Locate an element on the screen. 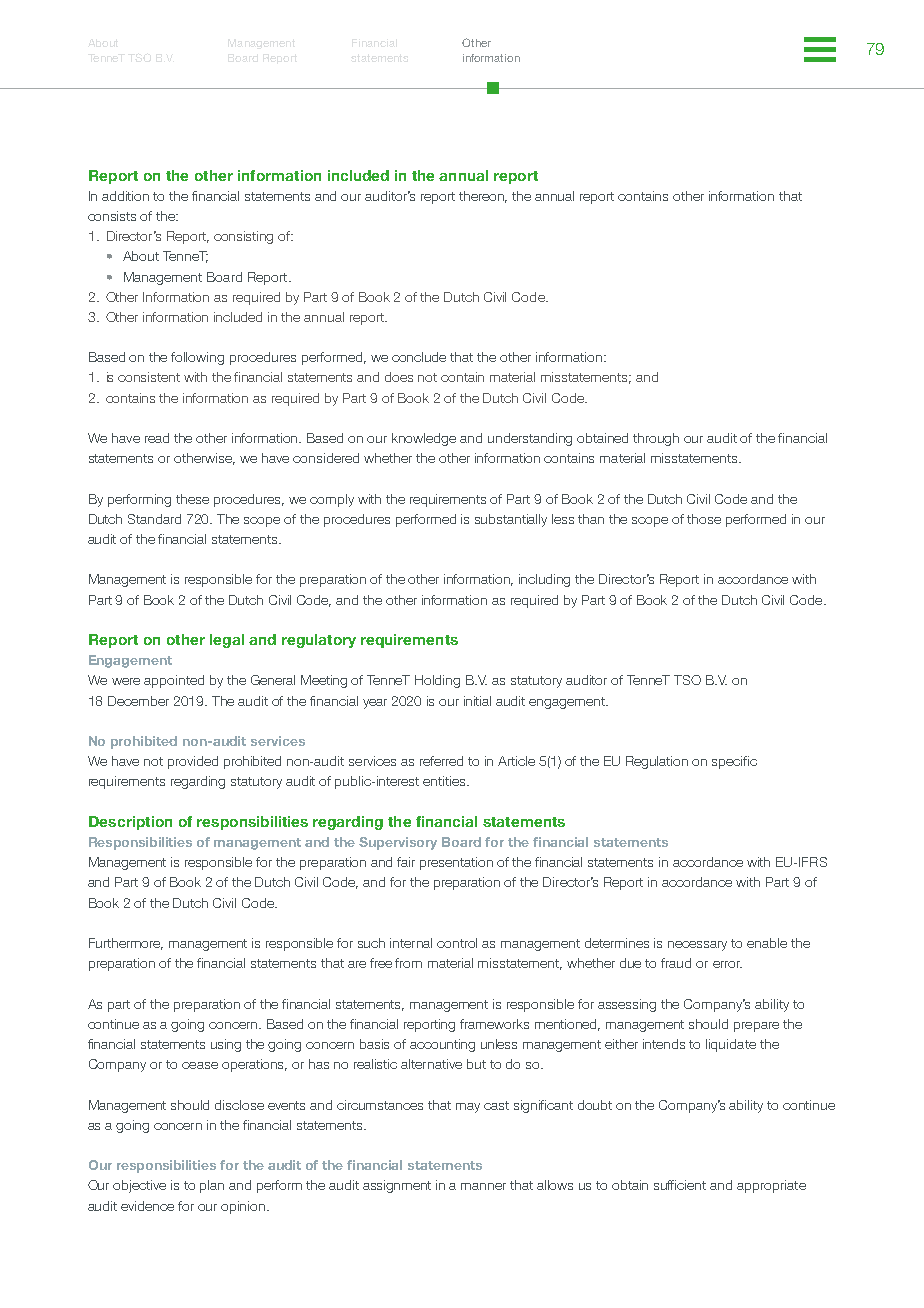 The image size is (924, 1308). Furthermore is located at coordinates (126, 944).
